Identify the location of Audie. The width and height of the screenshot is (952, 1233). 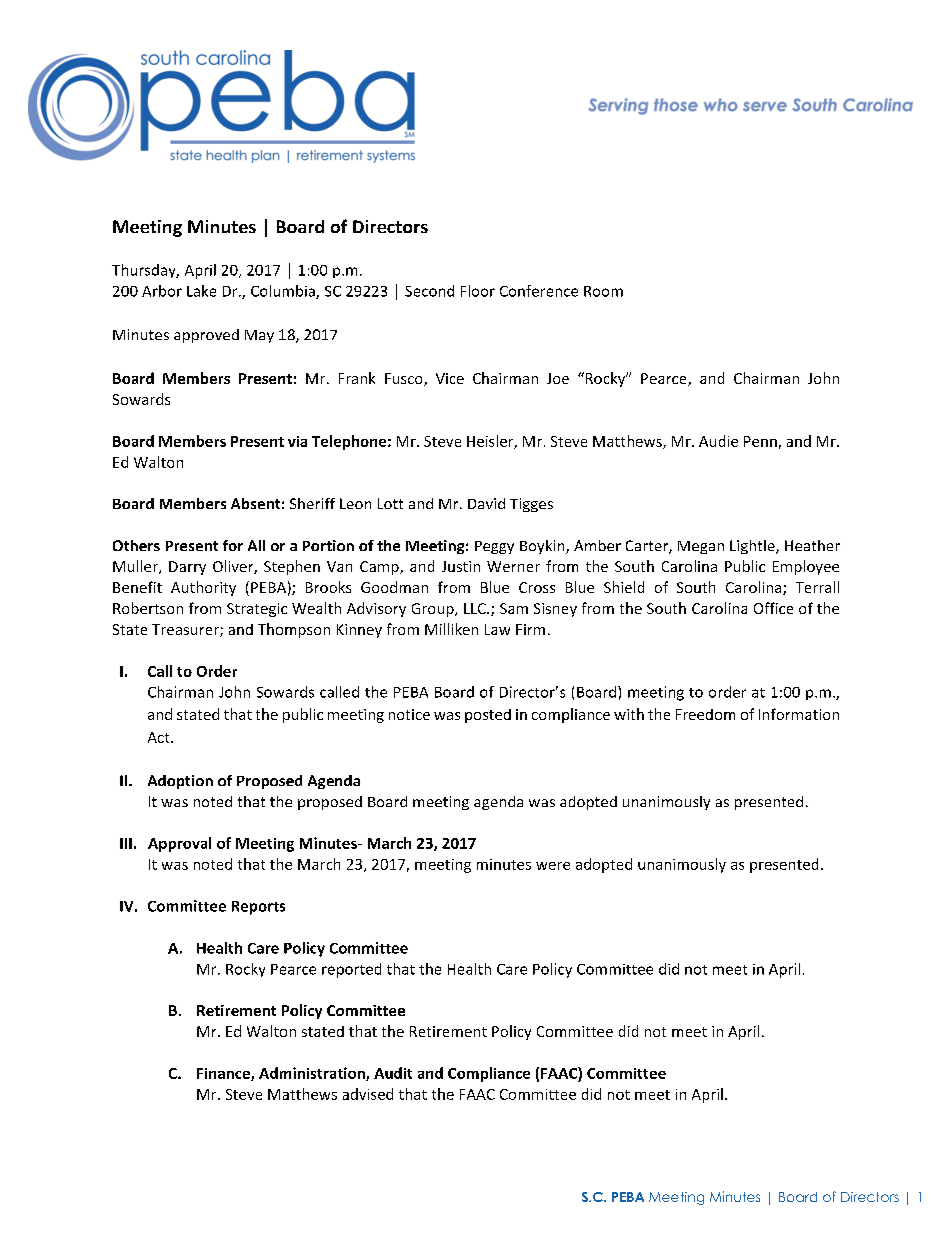
(718, 441).
